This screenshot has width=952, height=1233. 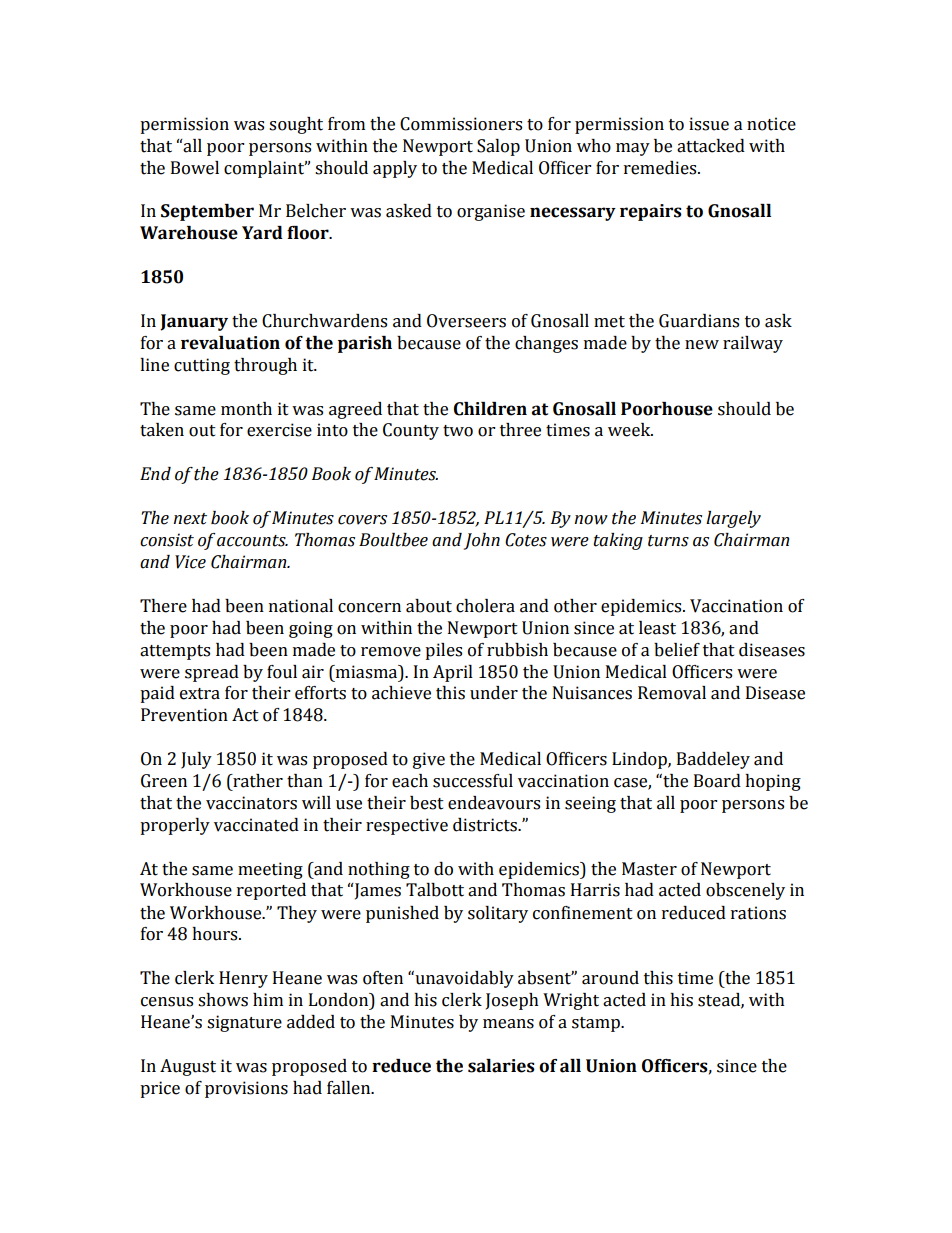 I want to click on Salop, so click(x=498, y=147).
